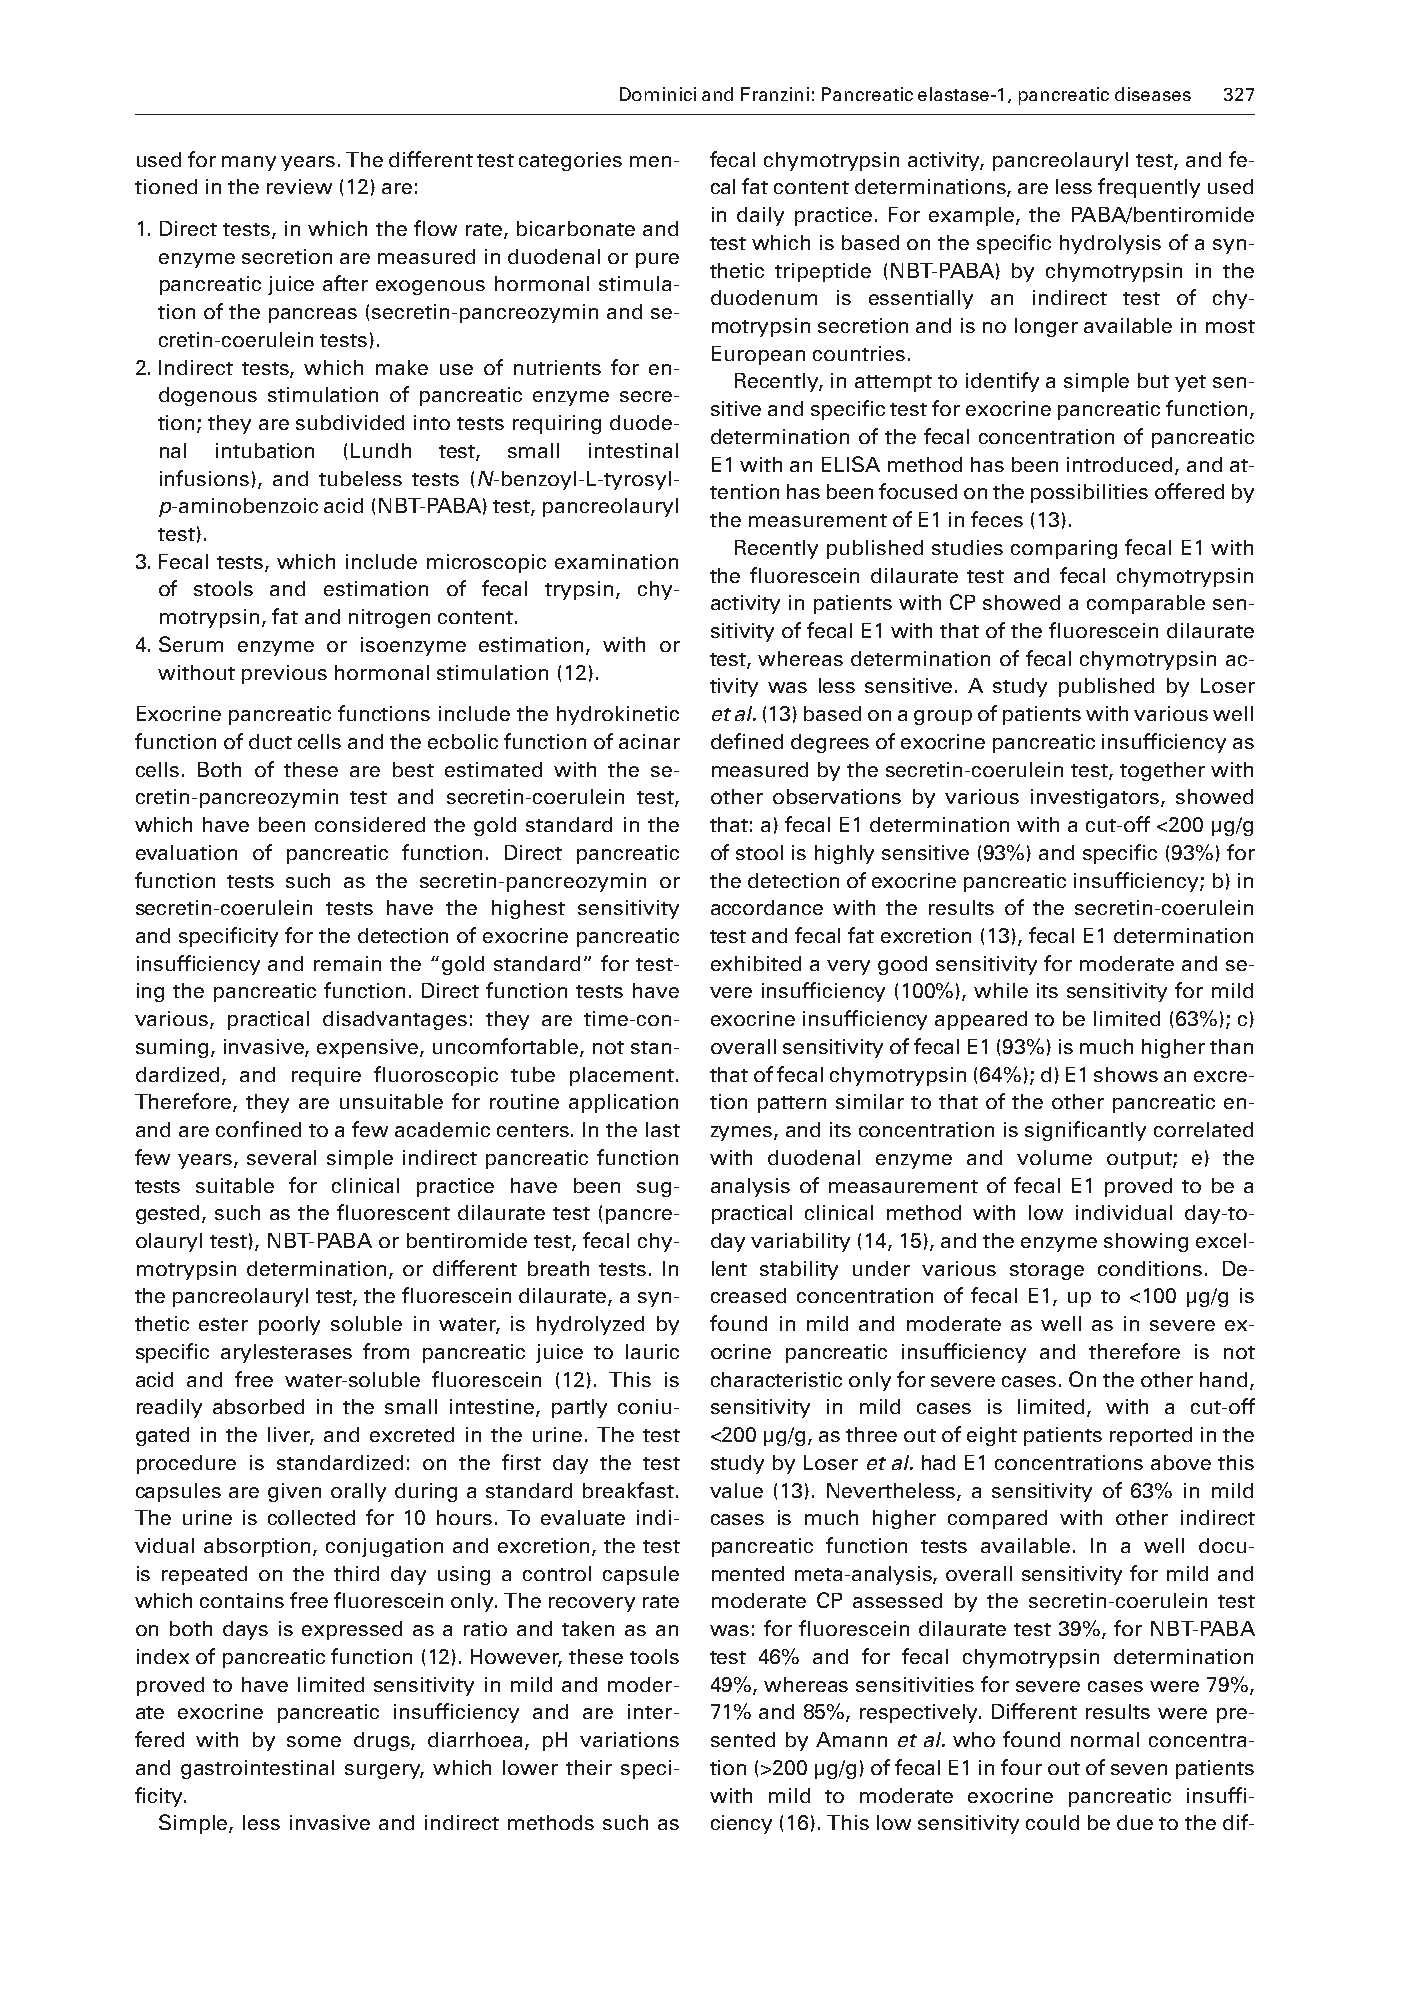 The height and width of the screenshot is (1992, 1408). Describe the element at coordinates (558, 1268) in the screenshot. I see `breath` at that location.
